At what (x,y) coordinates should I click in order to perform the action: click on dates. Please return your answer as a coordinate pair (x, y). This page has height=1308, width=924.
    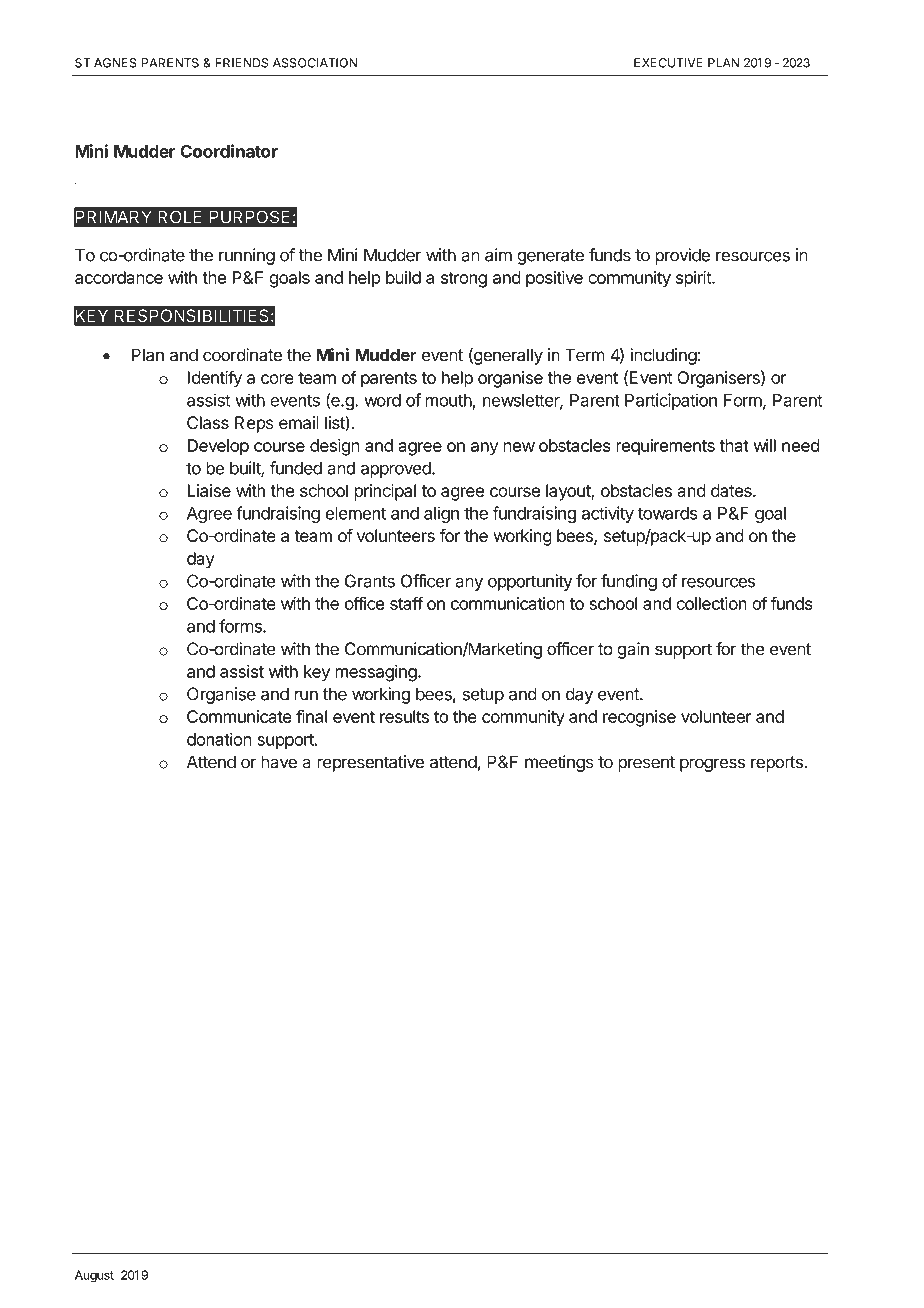
    Looking at the image, I should click on (732, 490).
